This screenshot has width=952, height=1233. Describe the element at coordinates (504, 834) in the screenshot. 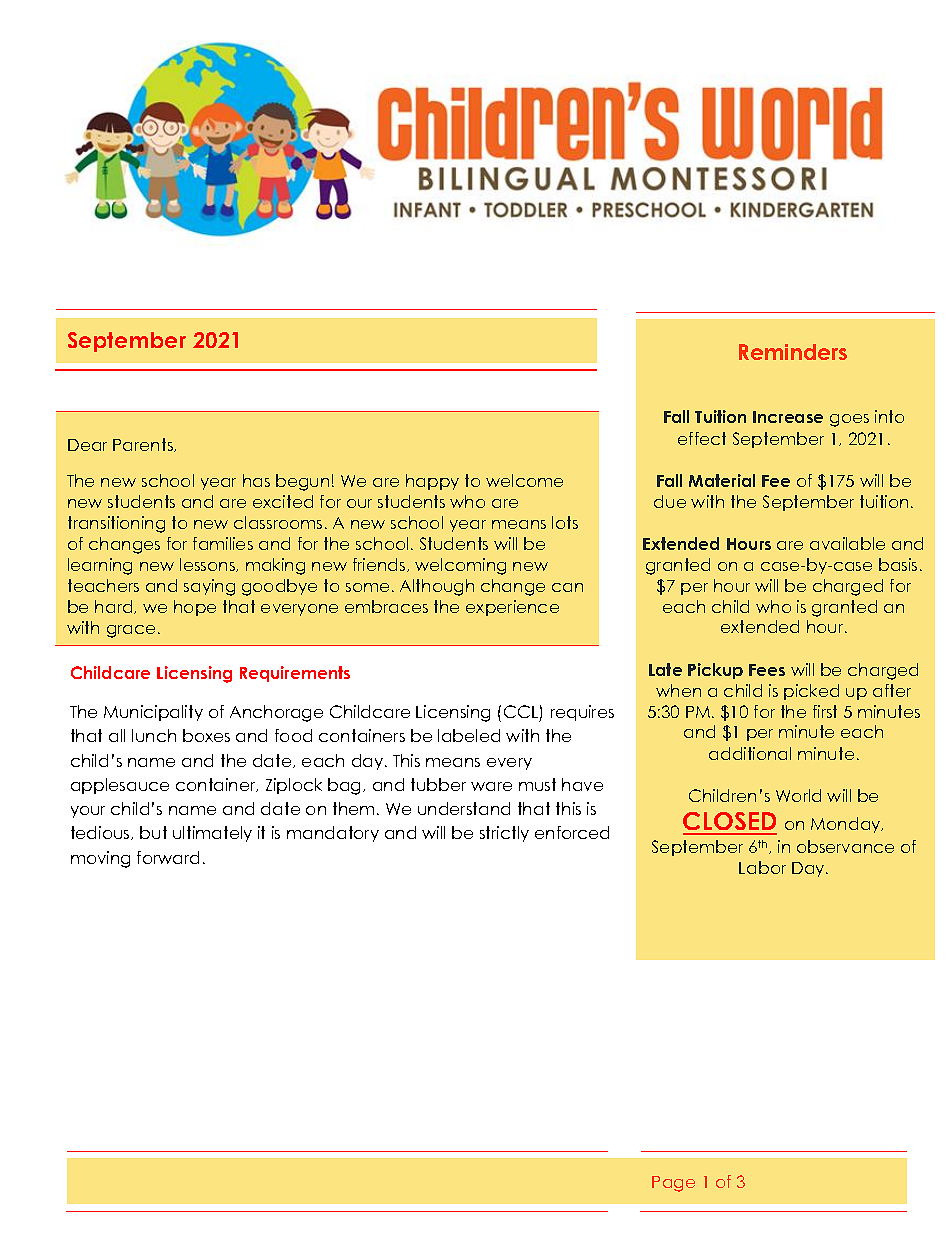

I see `strictly` at that location.
